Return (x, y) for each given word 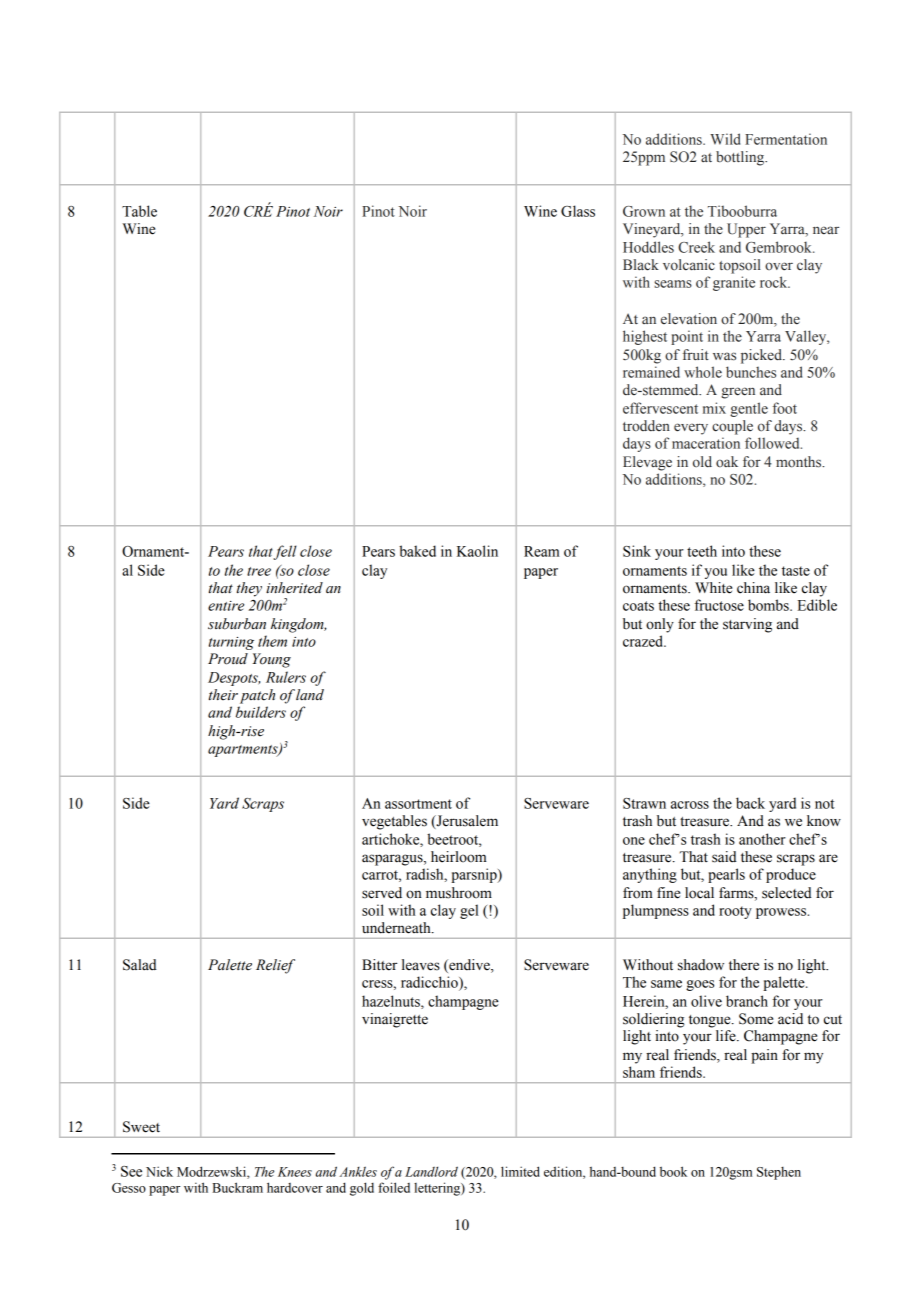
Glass (578, 211)
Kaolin (477, 551)
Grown (644, 211)
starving (747, 625)
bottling (741, 158)
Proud (228, 659)
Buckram (237, 1187)
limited (520, 1171)
